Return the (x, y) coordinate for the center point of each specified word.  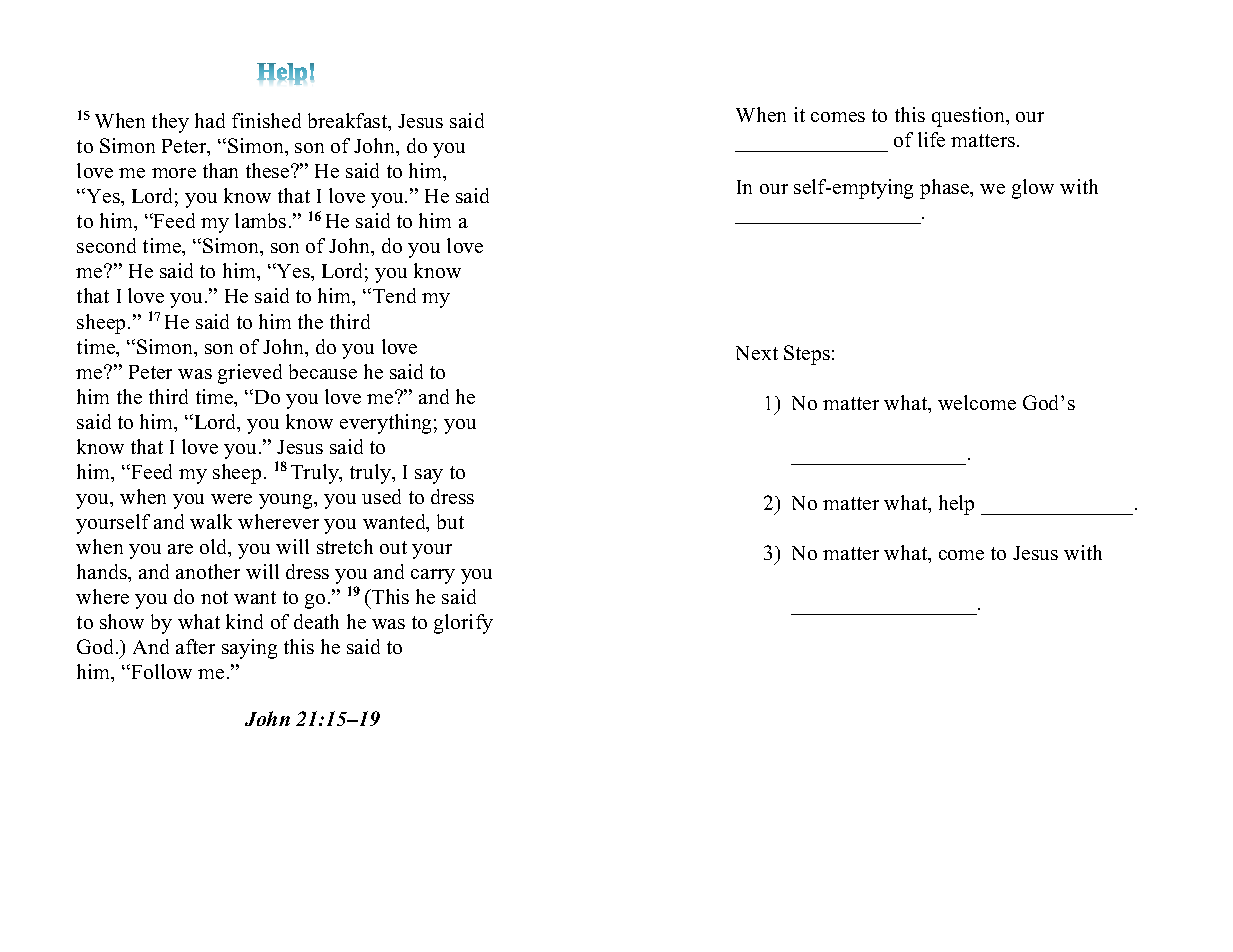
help (956, 505)
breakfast (349, 122)
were (231, 499)
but (450, 521)
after (195, 646)
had (210, 120)
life (931, 139)
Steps (807, 355)
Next (757, 353)
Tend (394, 295)
